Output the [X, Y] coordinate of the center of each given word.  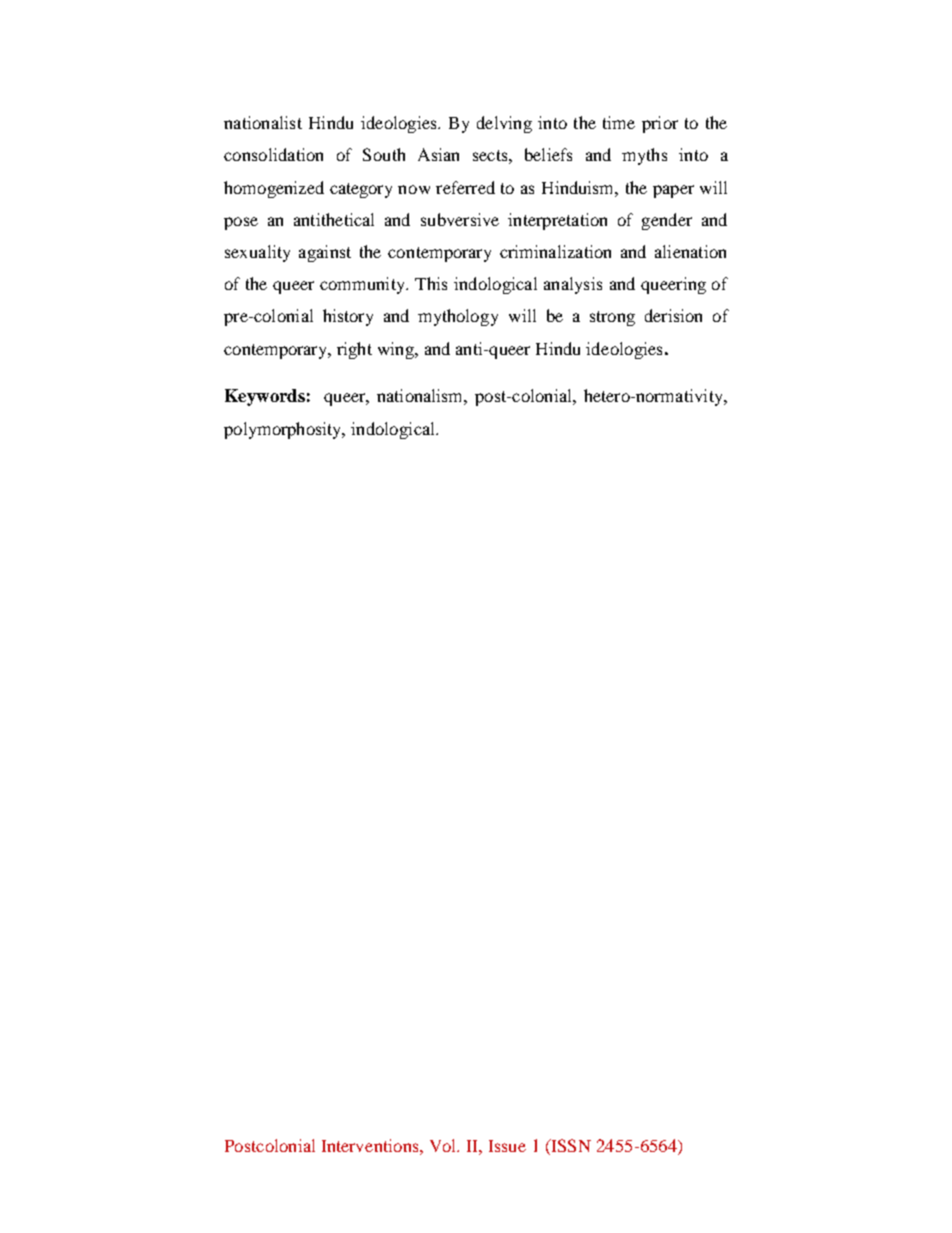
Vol [444, 1145]
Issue [507, 1146]
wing [397, 350]
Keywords [265, 397]
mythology [458, 317]
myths [644, 156]
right [354, 350]
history [348, 317]
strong [612, 318]
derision [673, 315]
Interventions [371, 1145]
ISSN [570, 1145]
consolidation [273, 154]
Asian [438, 154]
